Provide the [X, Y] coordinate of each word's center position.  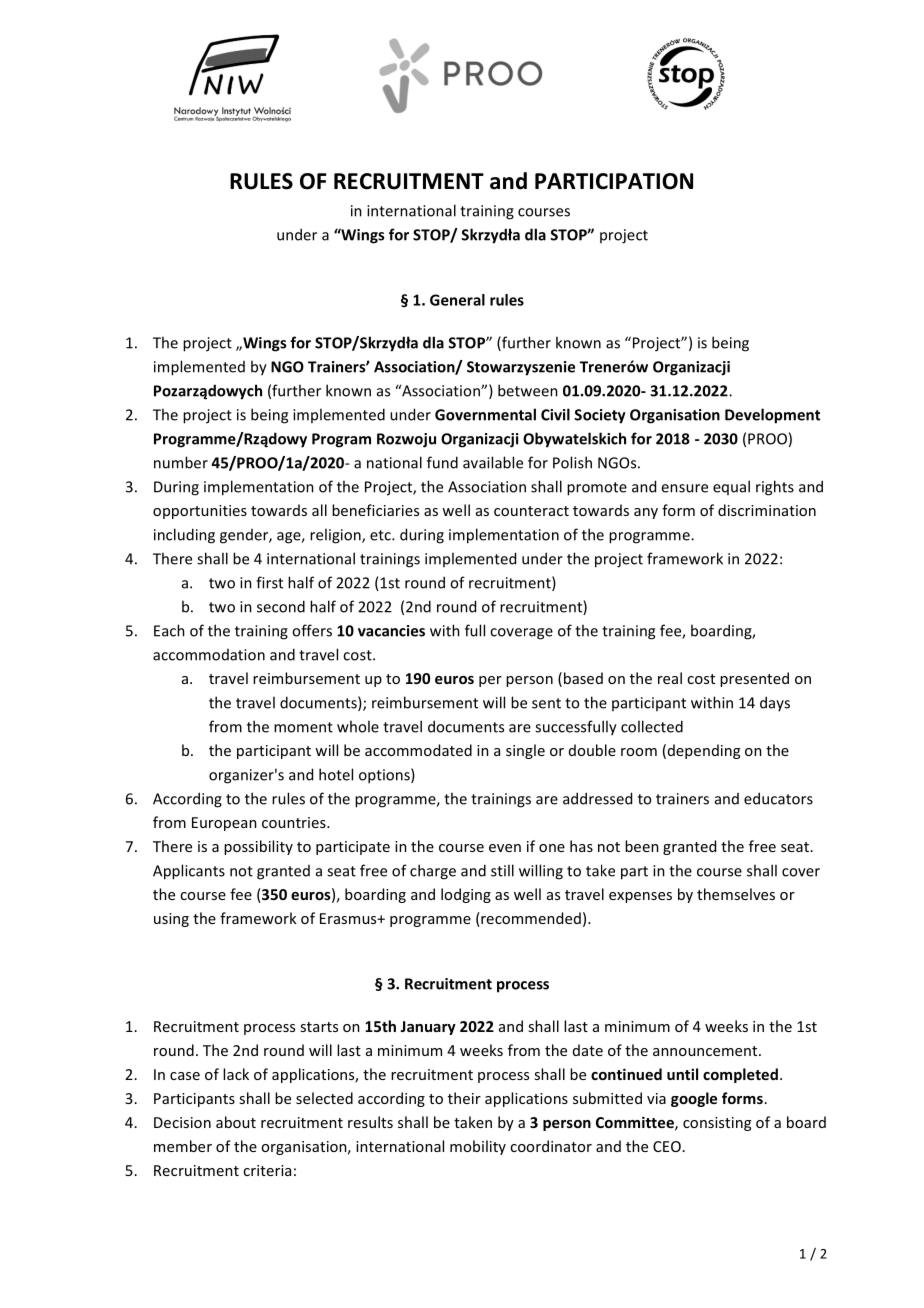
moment [303, 727]
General [457, 300]
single [525, 751]
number [181, 462]
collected [652, 726]
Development [772, 416]
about [236, 1122]
